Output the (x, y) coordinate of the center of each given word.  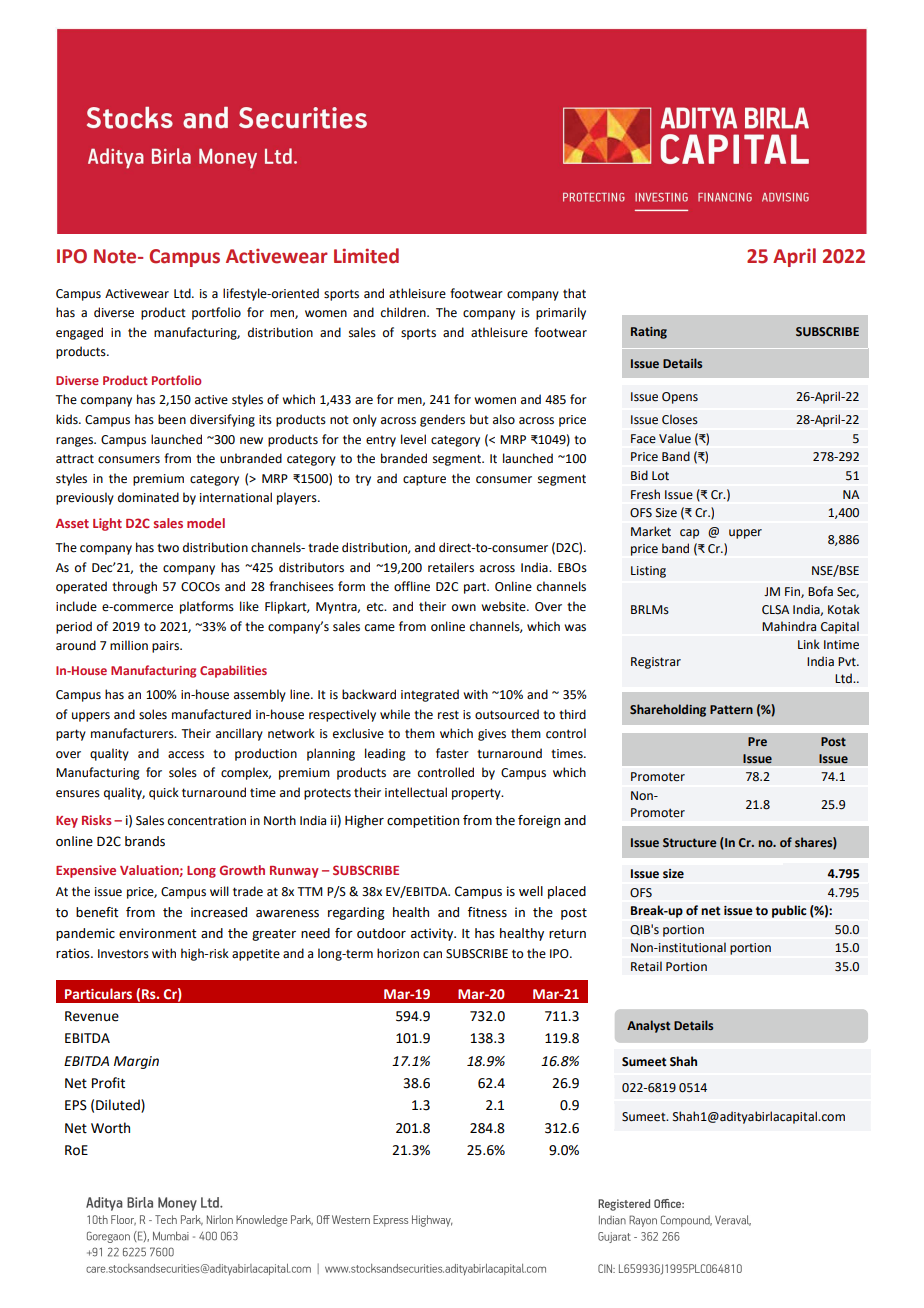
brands (145, 841)
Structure (689, 842)
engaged (79, 333)
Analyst (648, 1026)
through (134, 587)
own (464, 608)
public (789, 911)
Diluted (119, 1106)
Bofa (820, 591)
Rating (649, 333)
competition (423, 821)
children (404, 312)
